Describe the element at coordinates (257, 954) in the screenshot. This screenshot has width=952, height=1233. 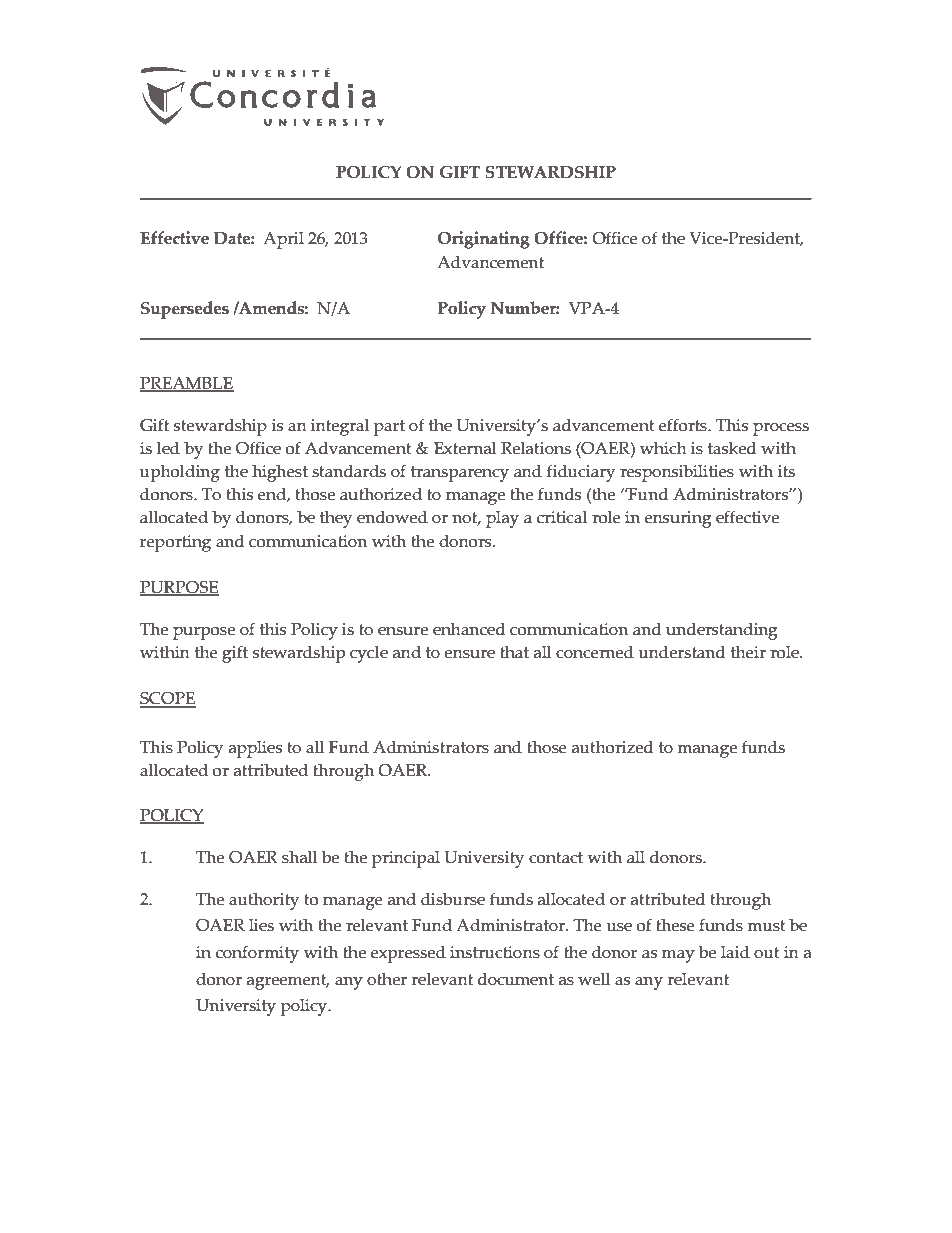
I see `conformity` at that location.
